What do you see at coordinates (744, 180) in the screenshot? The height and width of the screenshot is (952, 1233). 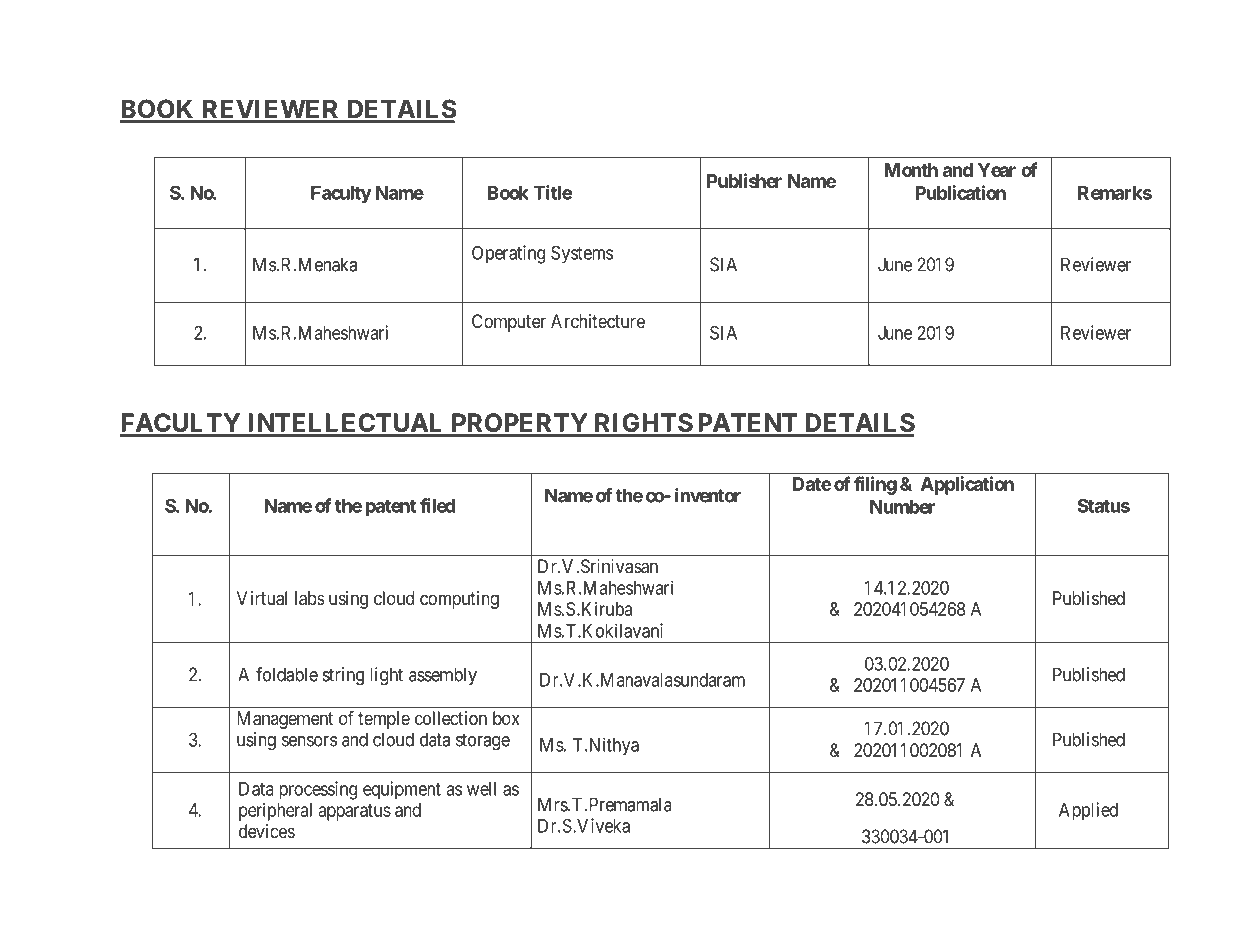 I see `Publisher` at bounding box center [744, 180].
